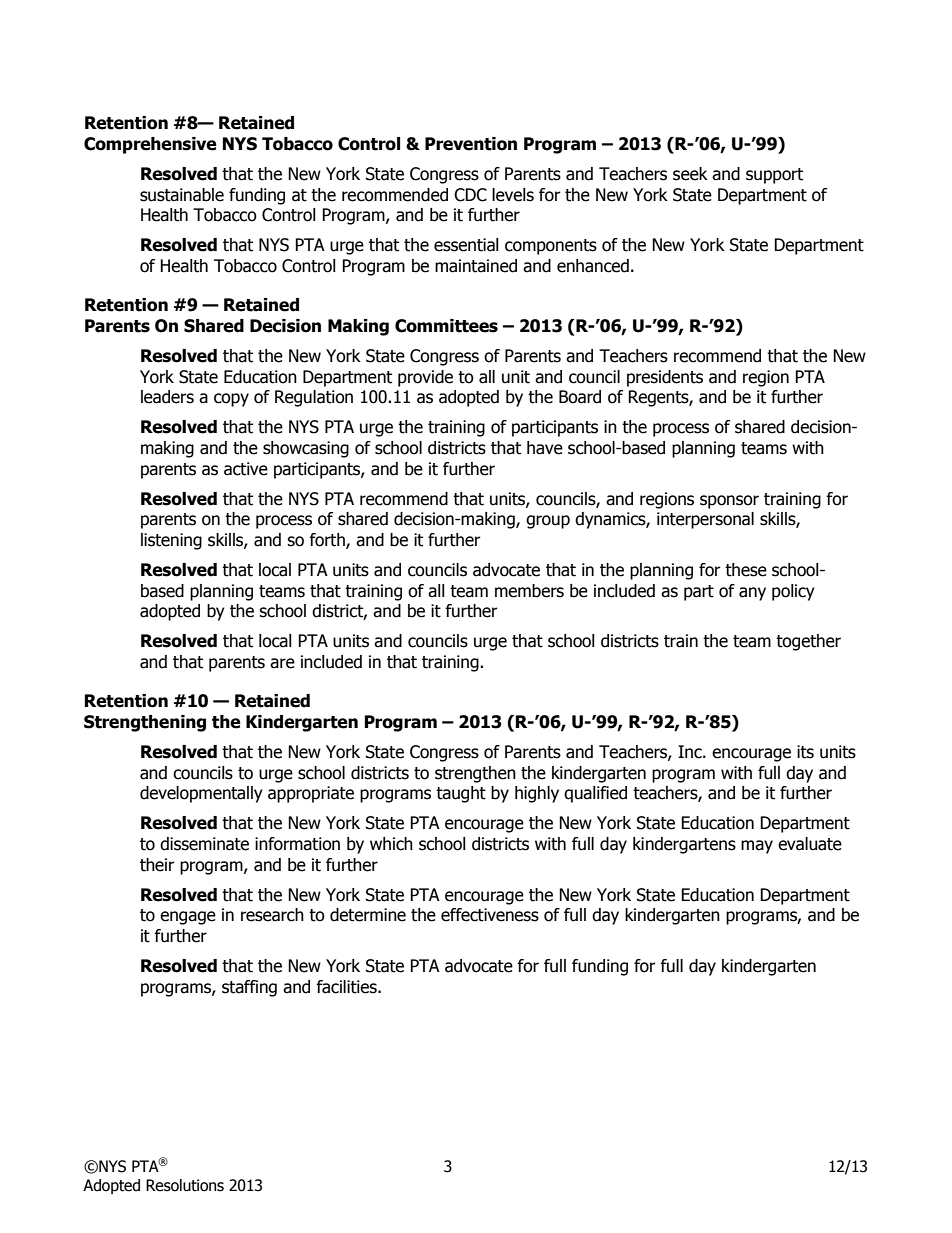 This document has width=952, height=1233. What do you see at coordinates (729, 502) in the document?
I see `sponsor` at bounding box center [729, 502].
